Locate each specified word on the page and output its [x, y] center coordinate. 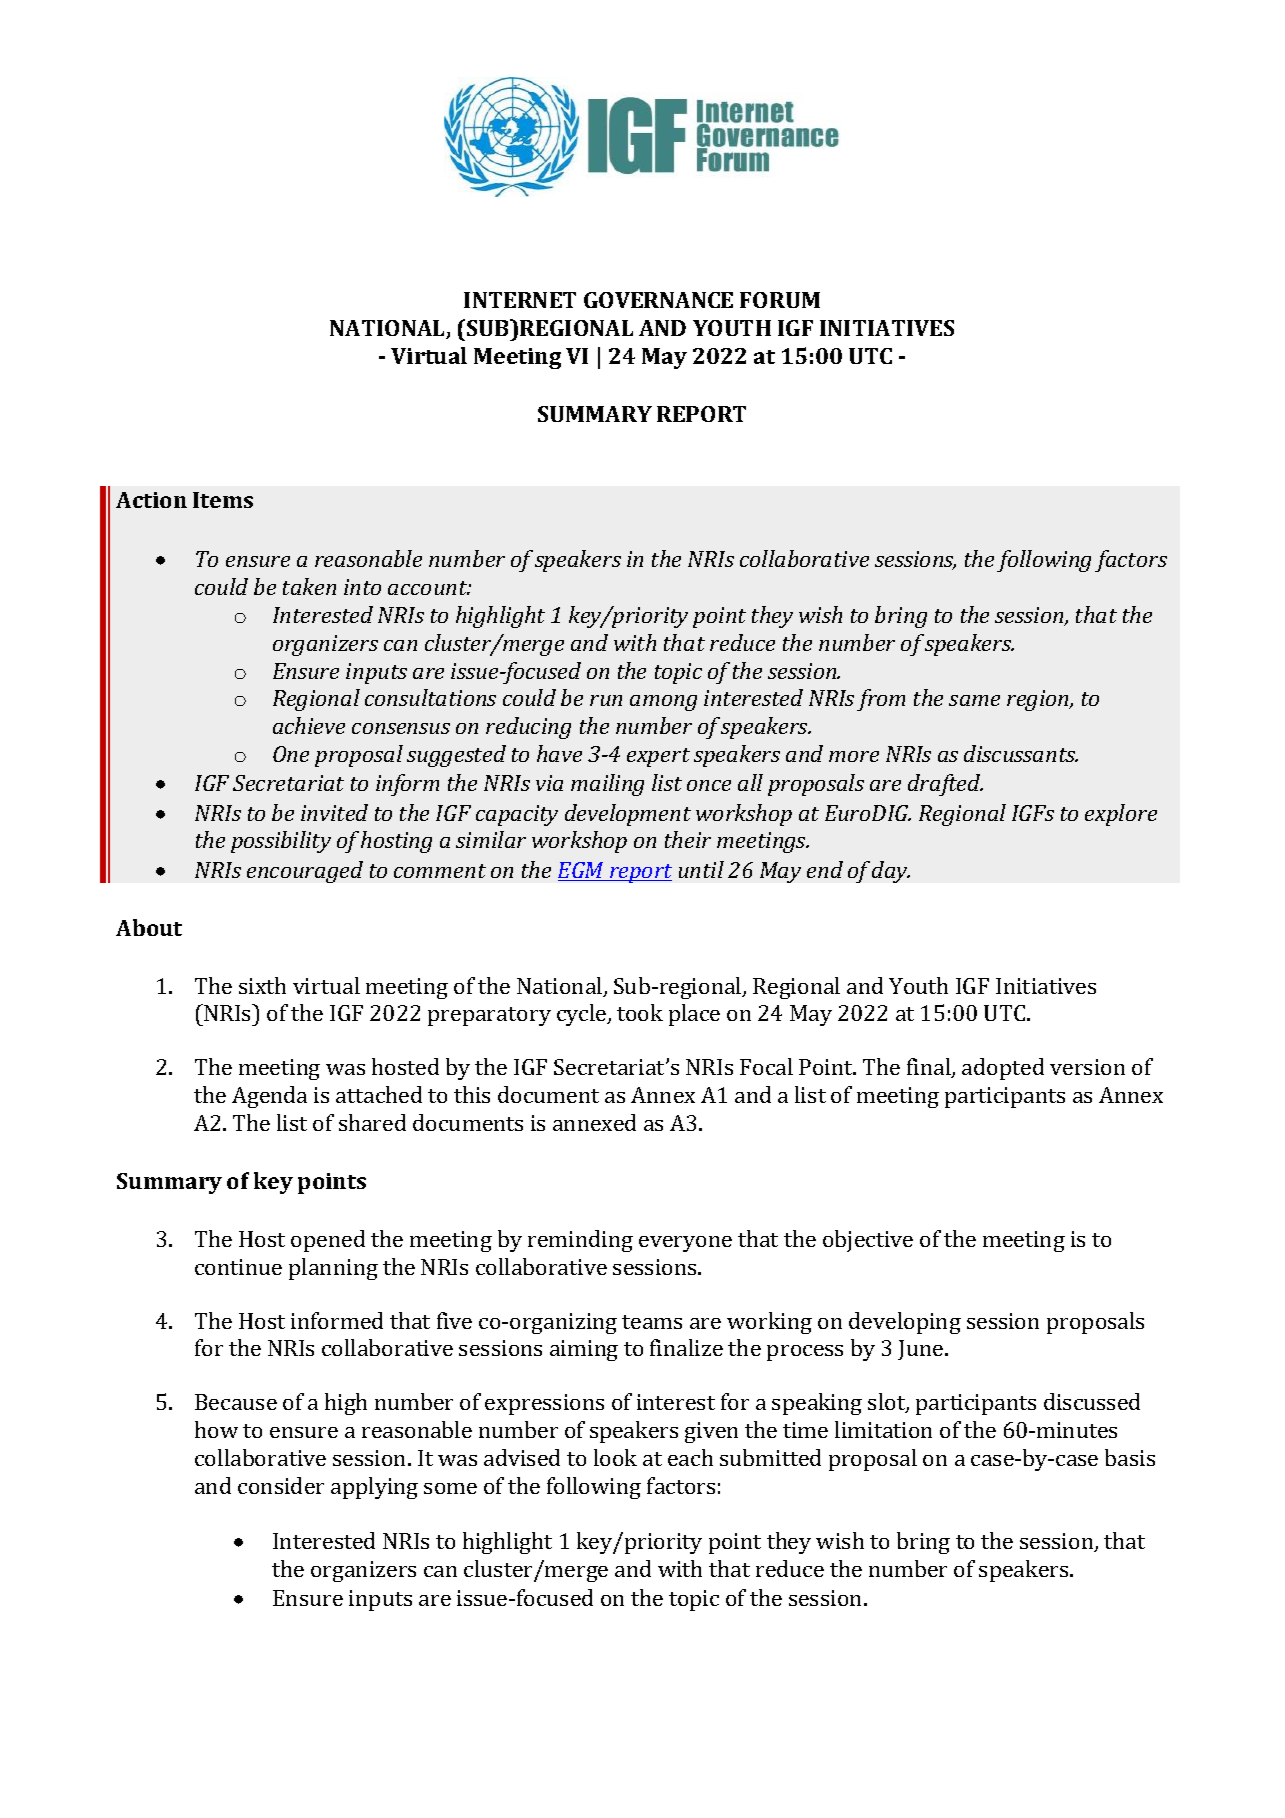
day [891, 872]
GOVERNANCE [658, 300]
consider [281, 1485]
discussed [1092, 1401]
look [615, 1457]
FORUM [780, 300]
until [701, 869]
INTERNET [520, 300]
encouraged [305, 872]
